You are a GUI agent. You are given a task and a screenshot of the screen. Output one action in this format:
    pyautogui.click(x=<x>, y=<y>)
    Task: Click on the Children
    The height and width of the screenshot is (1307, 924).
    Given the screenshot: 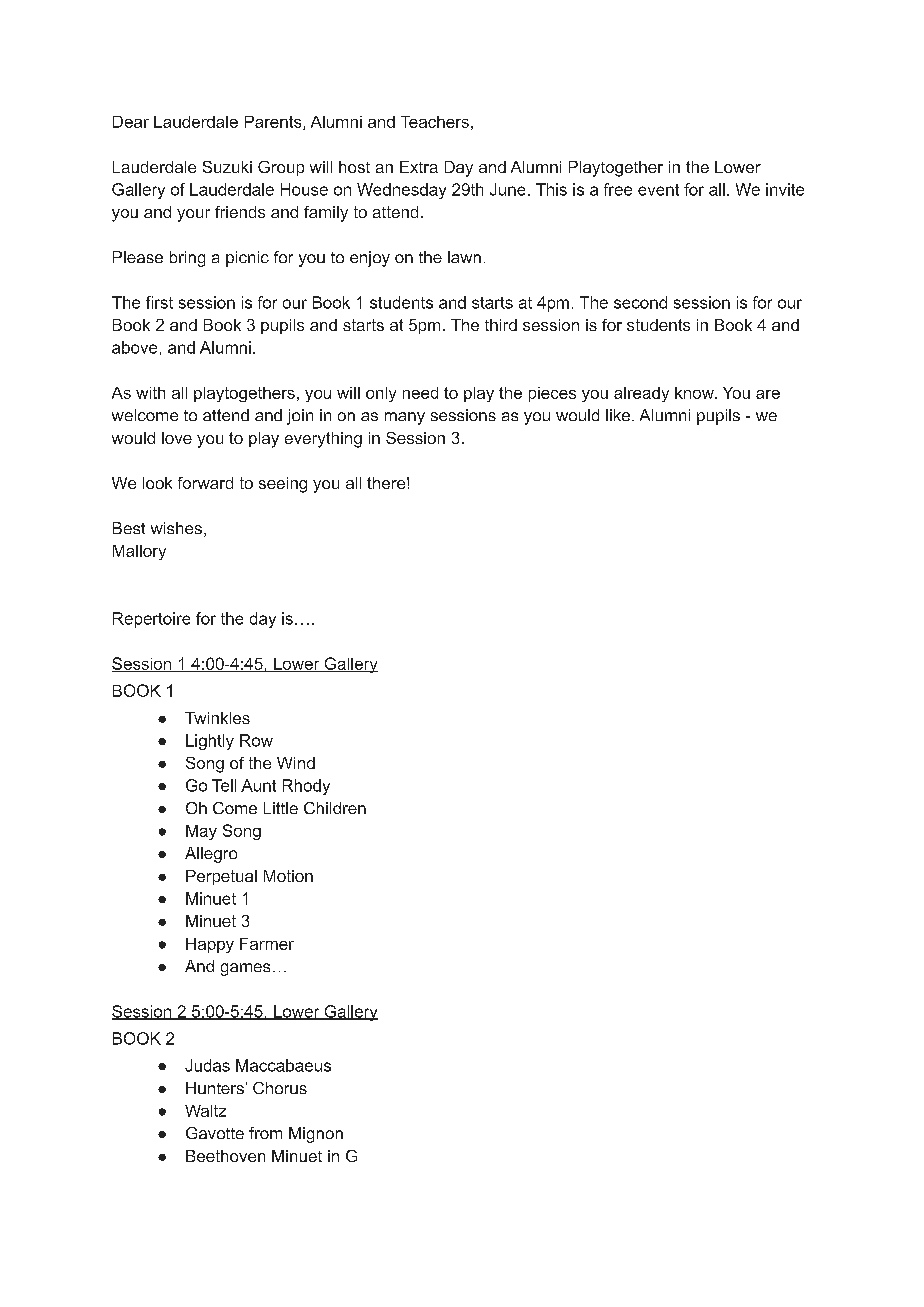 What is the action you would take?
    pyautogui.click(x=335, y=808)
